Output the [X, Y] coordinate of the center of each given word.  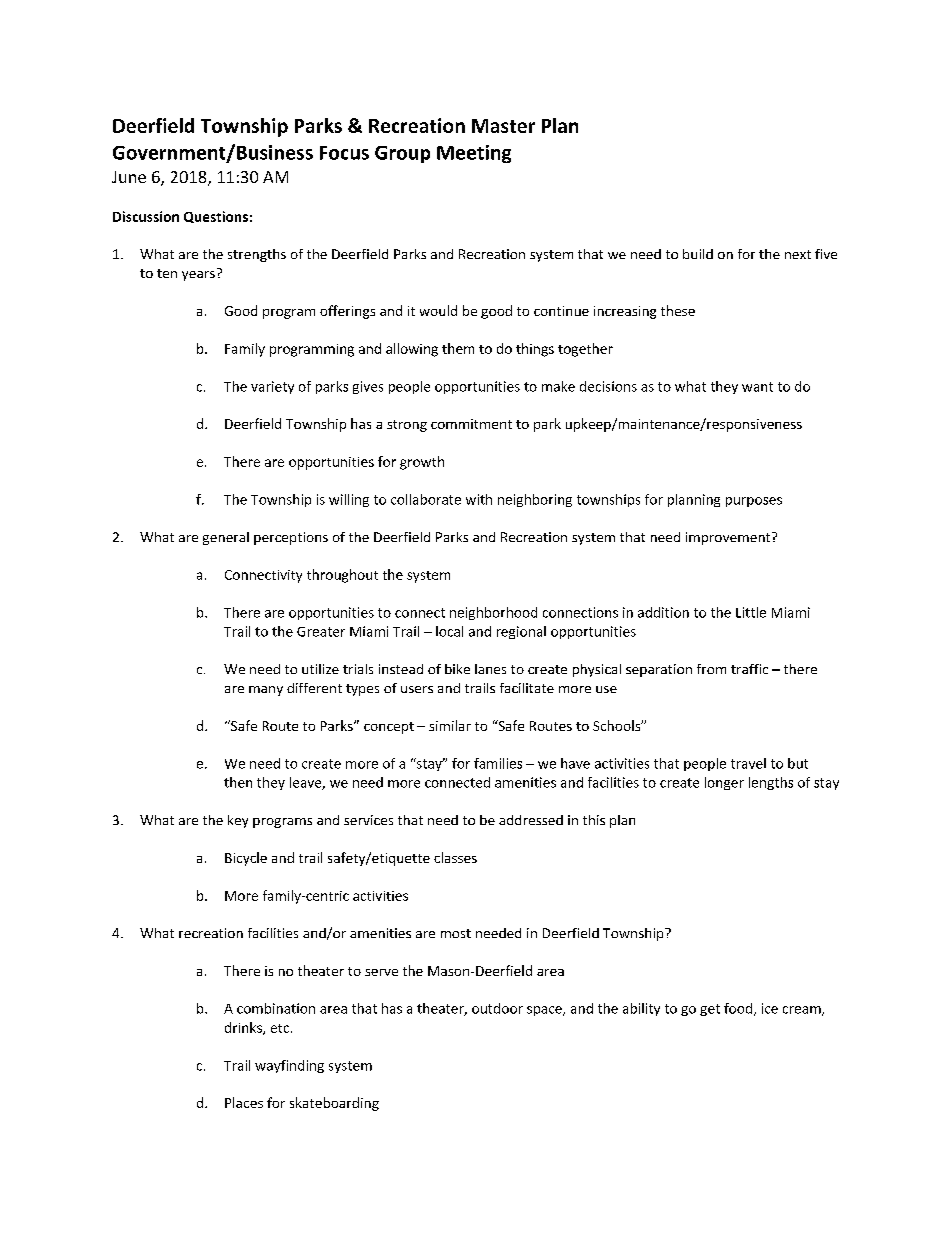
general [226, 538]
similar [450, 725]
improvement [729, 538]
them [458, 348]
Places [244, 1102]
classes [455, 857]
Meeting [474, 154]
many [266, 691]
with [479, 499]
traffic [749, 669]
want [757, 387]
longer [724, 783]
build [698, 254]
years [198, 276]
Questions [216, 217]
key [238, 821]
